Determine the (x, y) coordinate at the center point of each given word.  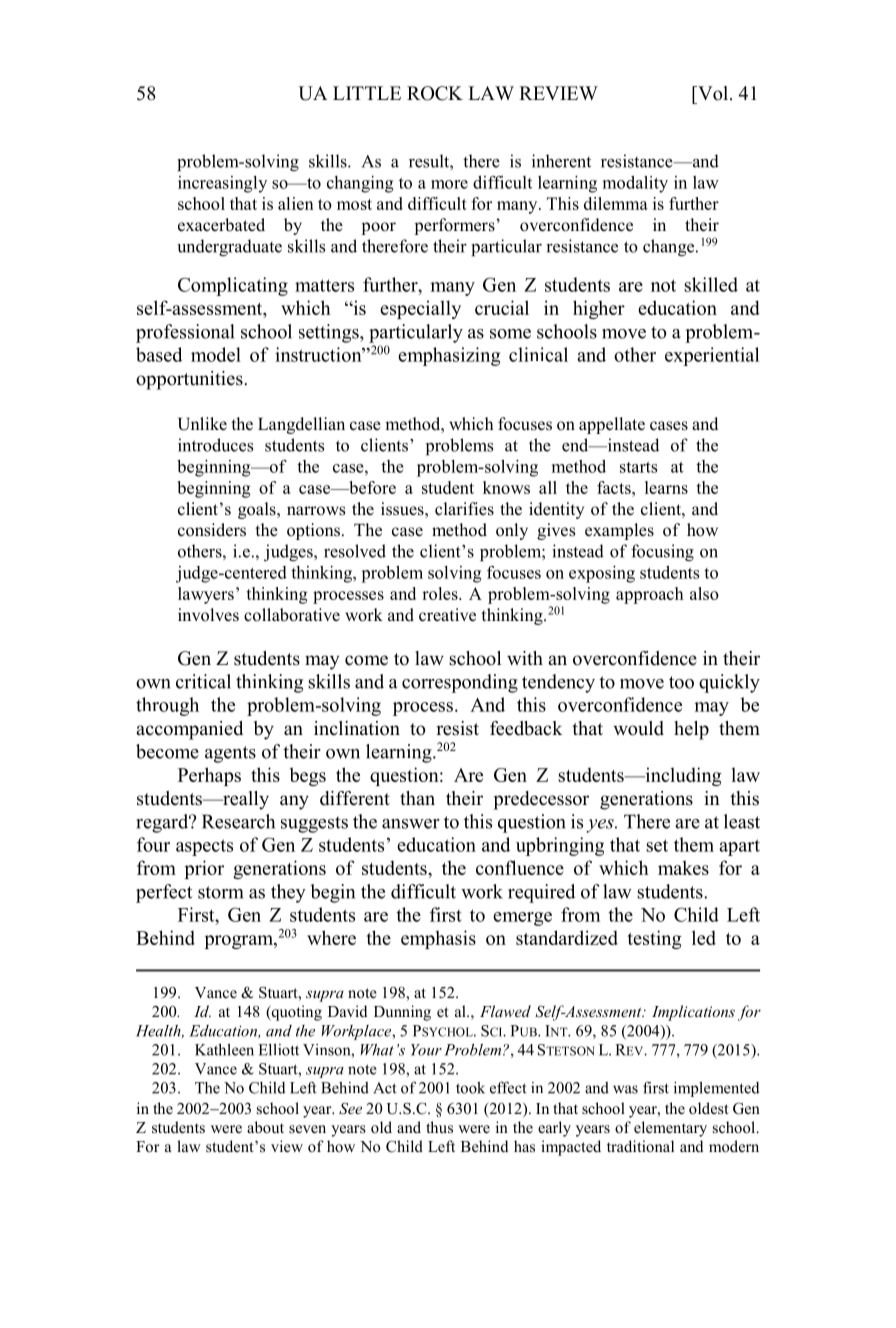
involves (208, 615)
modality (635, 184)
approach (650, 595)
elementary (670, 1129)
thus (439, 1127)
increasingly (222, 184)
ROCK (435, 93)
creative (447, 615)
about (265, 1127)
